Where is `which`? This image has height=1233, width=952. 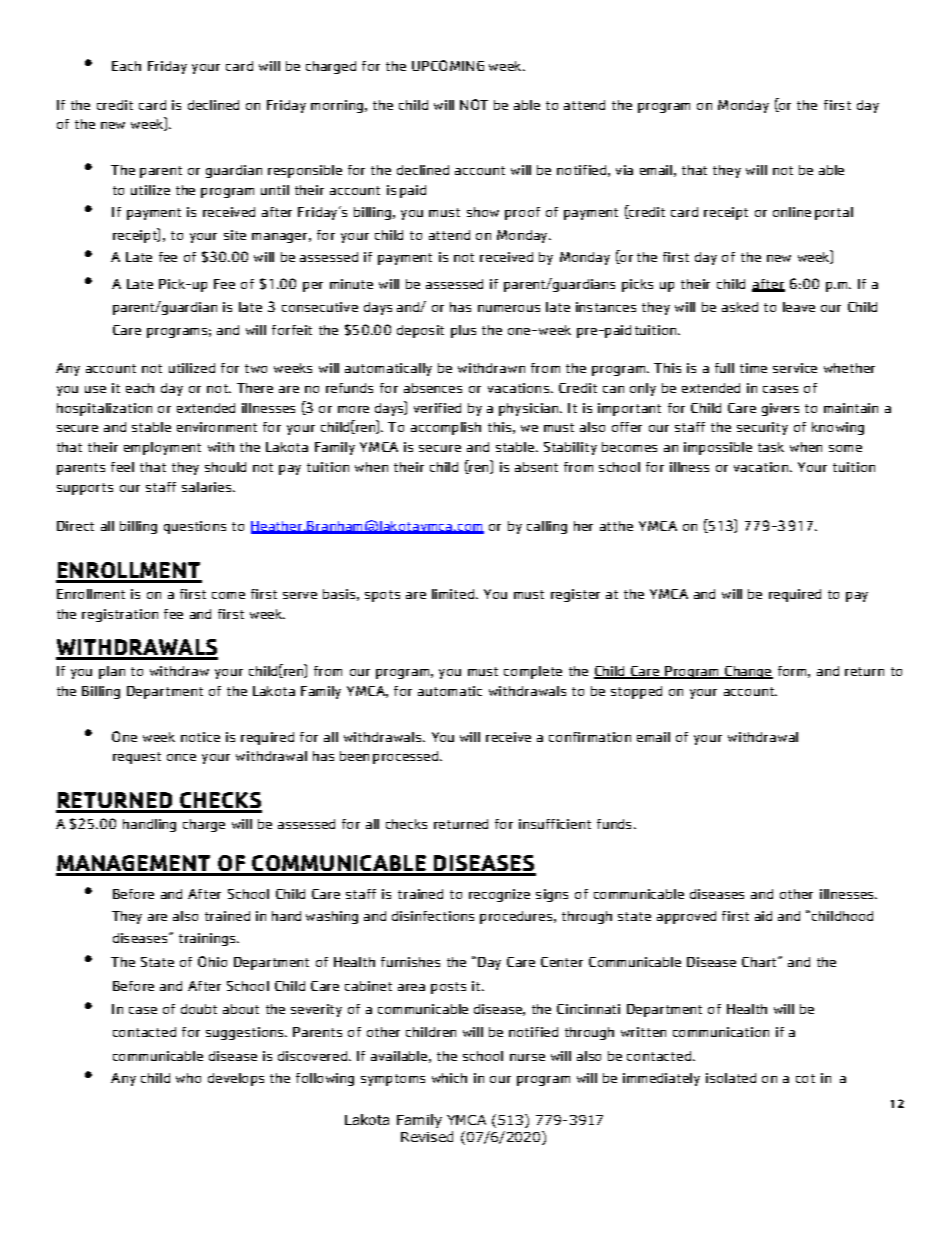 which is located at coordinates (449, 1078).
